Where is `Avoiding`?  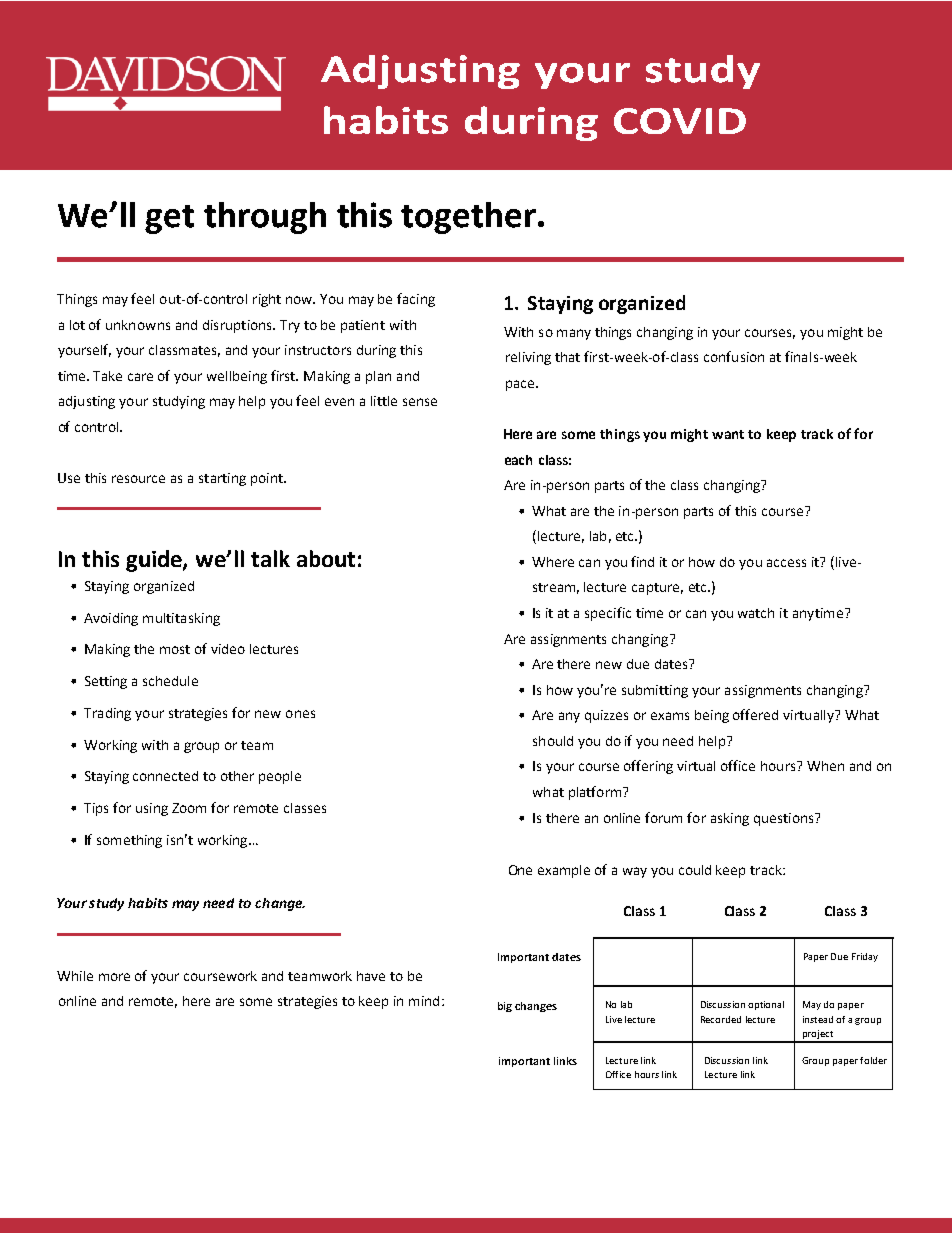 Avoiding is located at coordinates (111, 619).
